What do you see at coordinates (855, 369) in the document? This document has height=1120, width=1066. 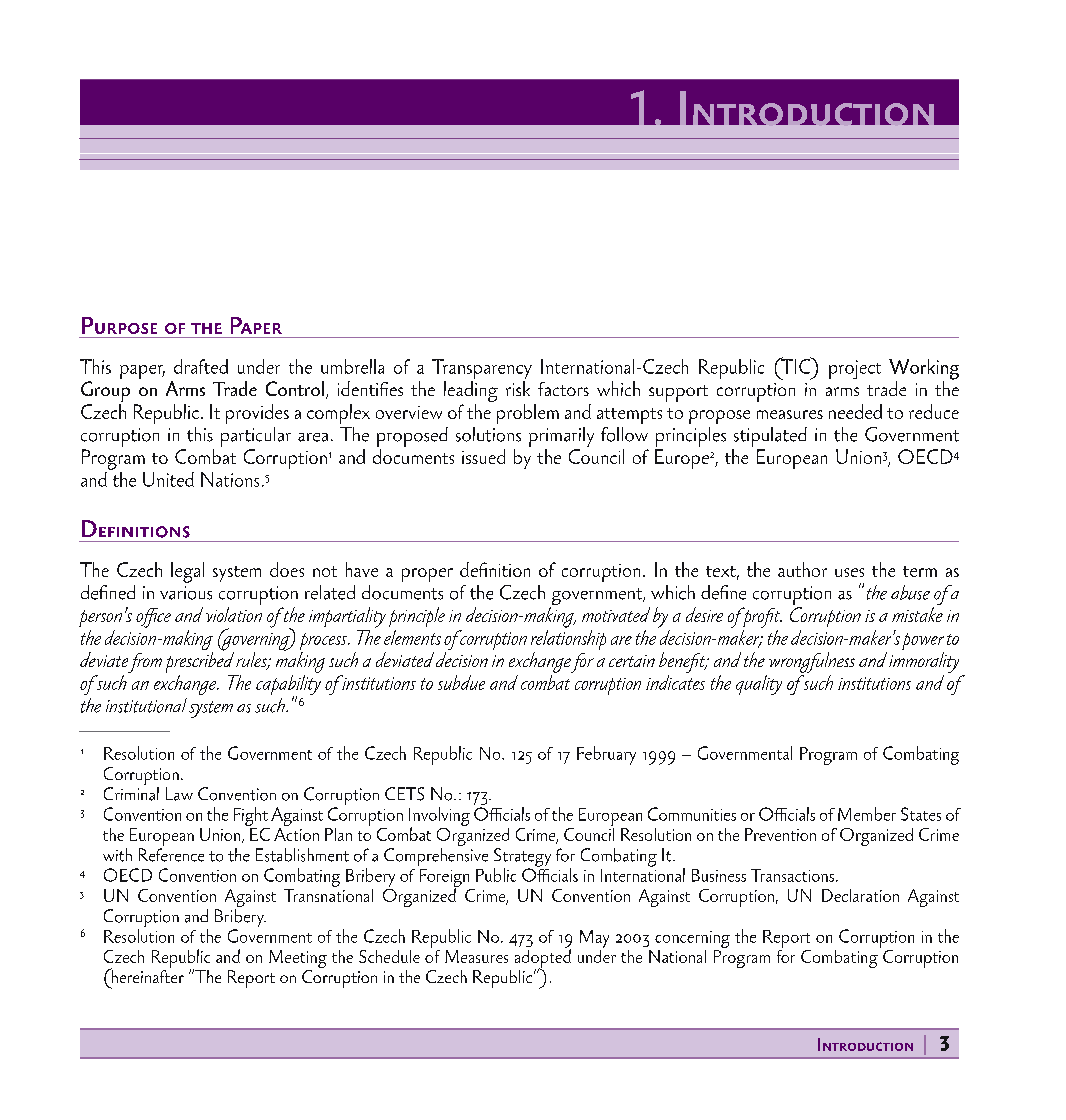 I see `project` at bounding box center [855, 369].
